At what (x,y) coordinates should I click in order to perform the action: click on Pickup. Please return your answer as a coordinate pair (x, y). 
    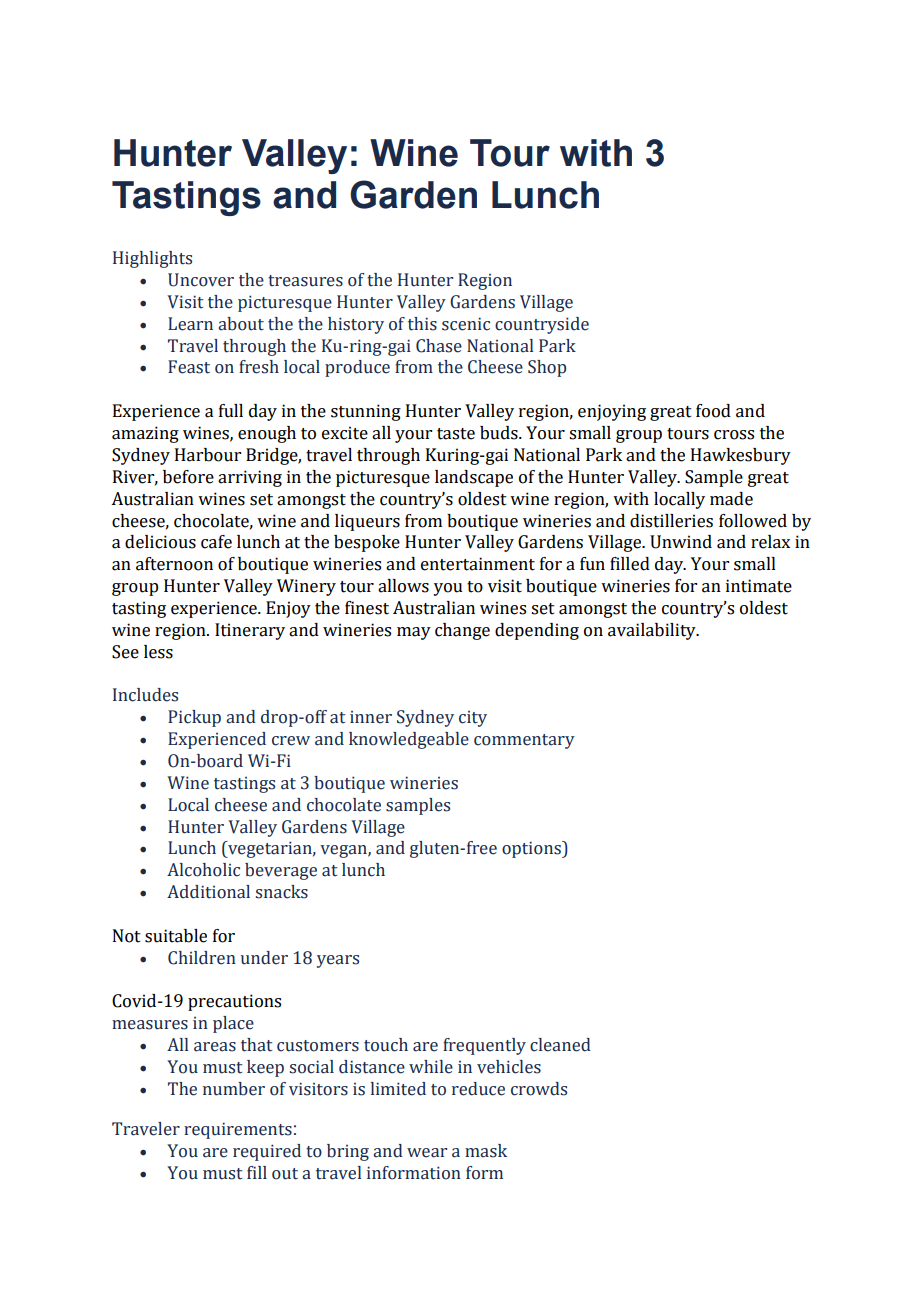
    Looking at the image, I should click on (194, 718).
